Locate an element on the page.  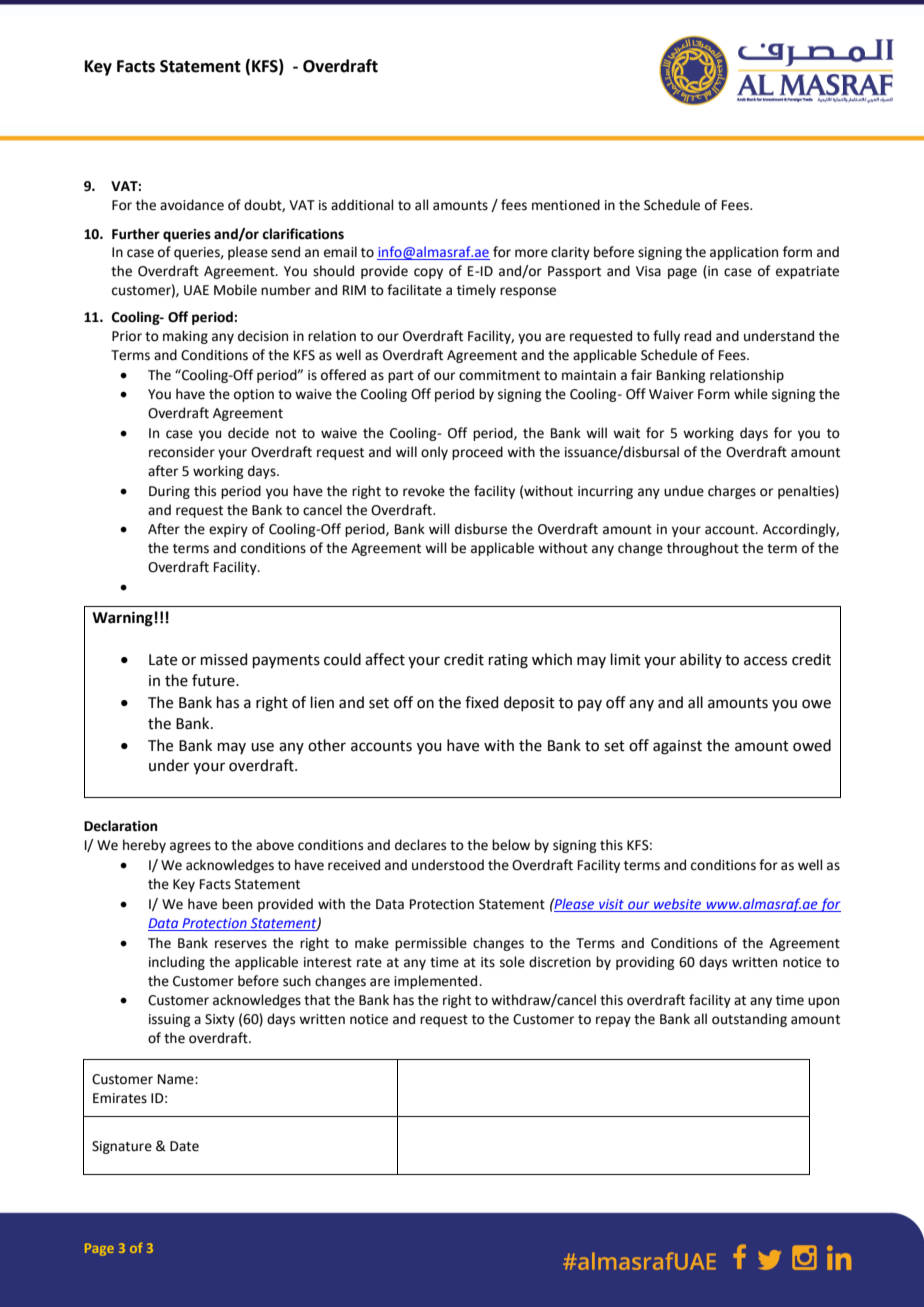
repay is located at coordinates (613, 1021).
